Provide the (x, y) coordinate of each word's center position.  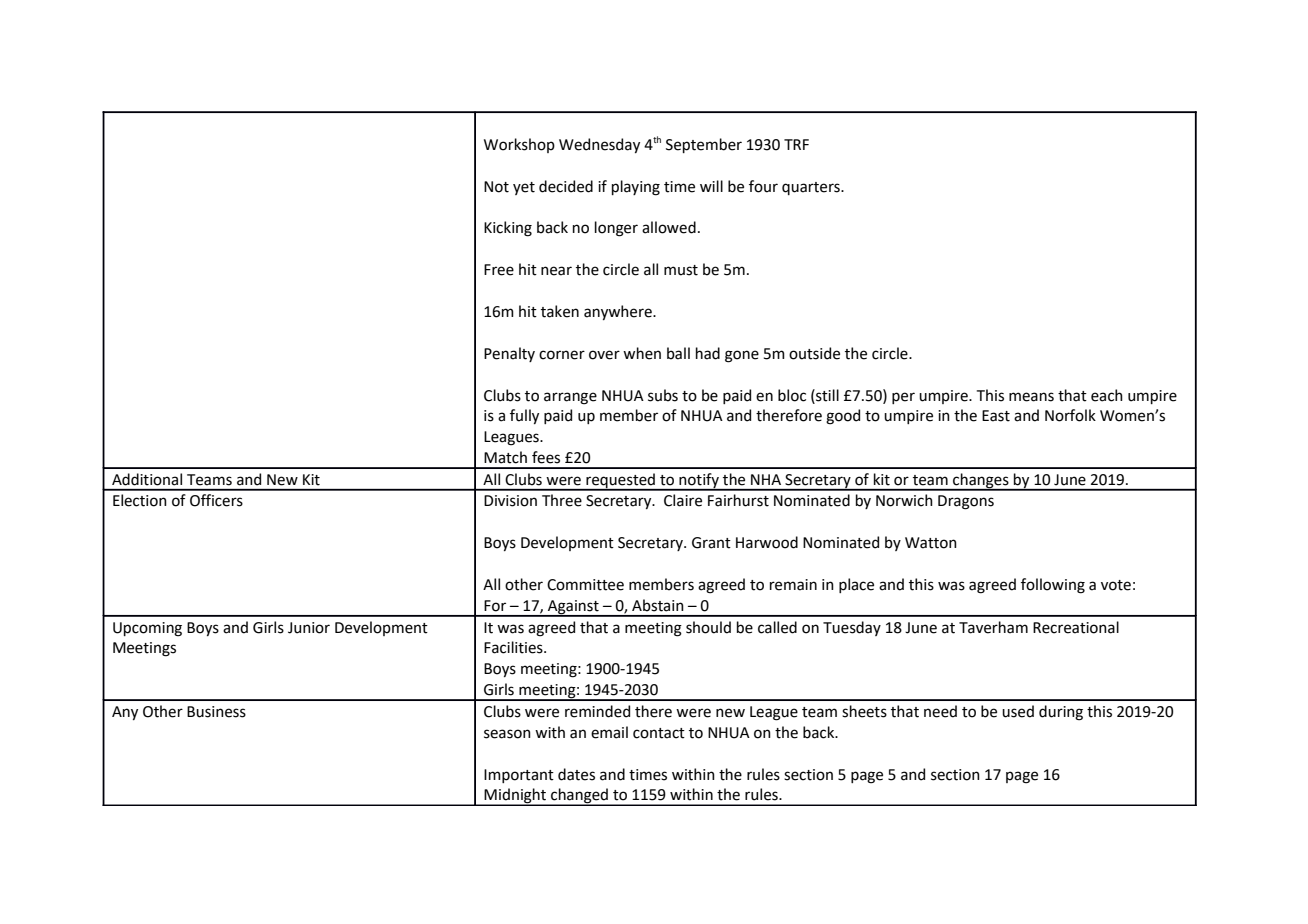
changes (981, 481)
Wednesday (599, 145)
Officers (216, 500)
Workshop (519, 145)
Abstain (657, 605)
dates (576, 774)
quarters (812, 188)
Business (216, 712)
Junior (309, 628)
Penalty (509, 354)
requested (620, 481)
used (1018, 711)
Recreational (1076, 627)
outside (814, 353)
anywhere (619, 312)
